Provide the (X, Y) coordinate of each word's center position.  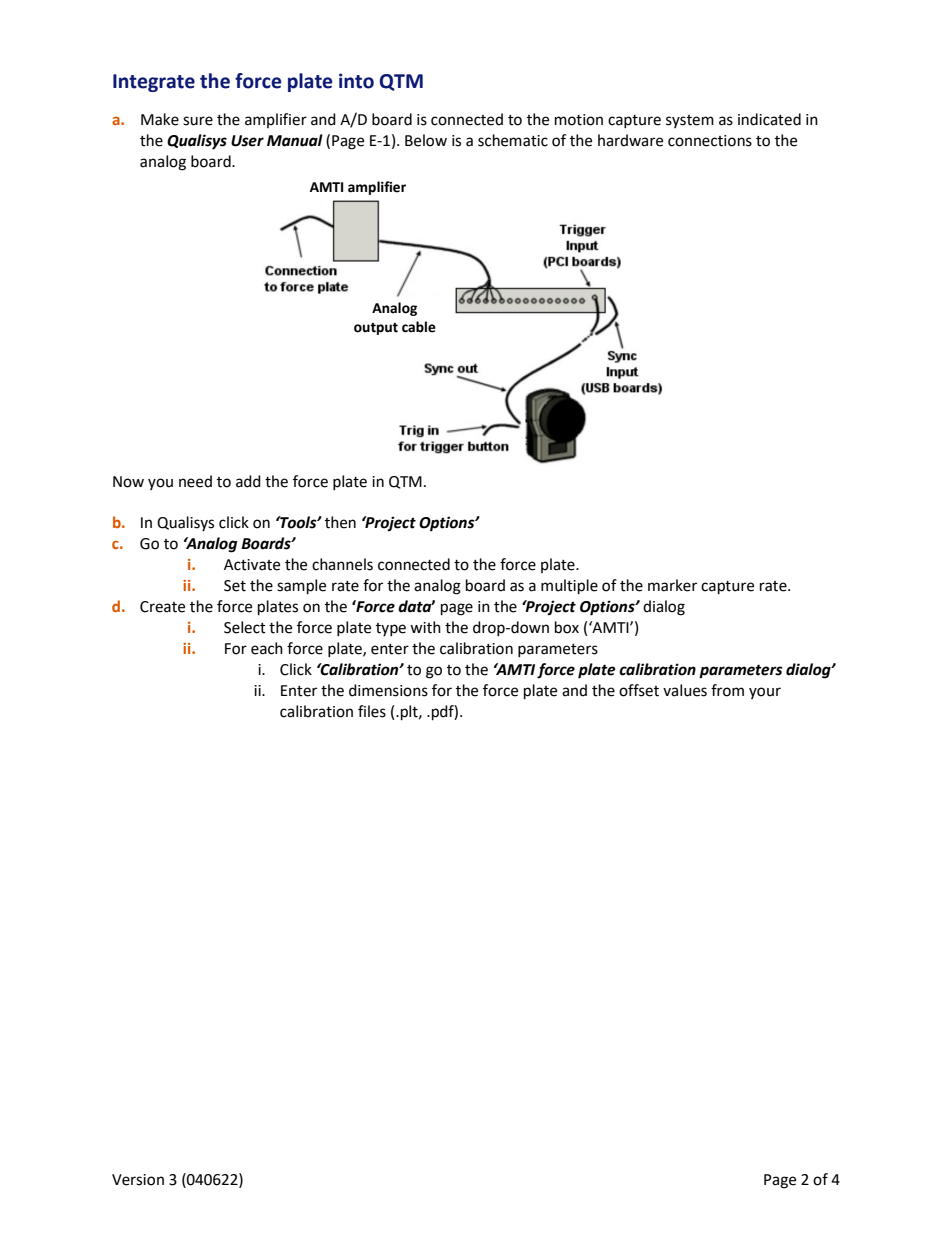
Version (138, 1180)
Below (426, 140)
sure (198, 121)
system (690, 121)
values (685, 690)
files (372, 711)
